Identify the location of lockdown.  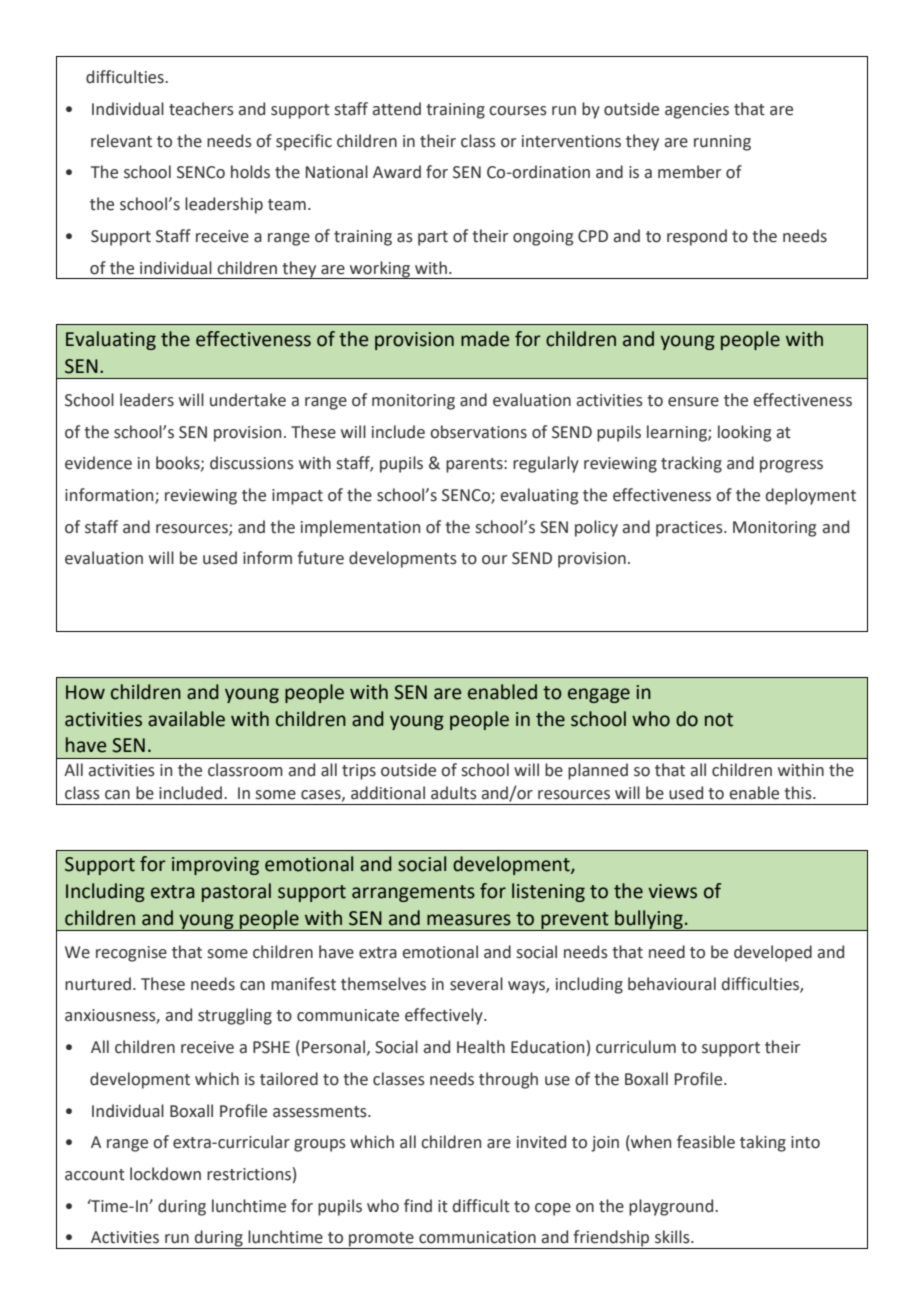
(165, 1174).
